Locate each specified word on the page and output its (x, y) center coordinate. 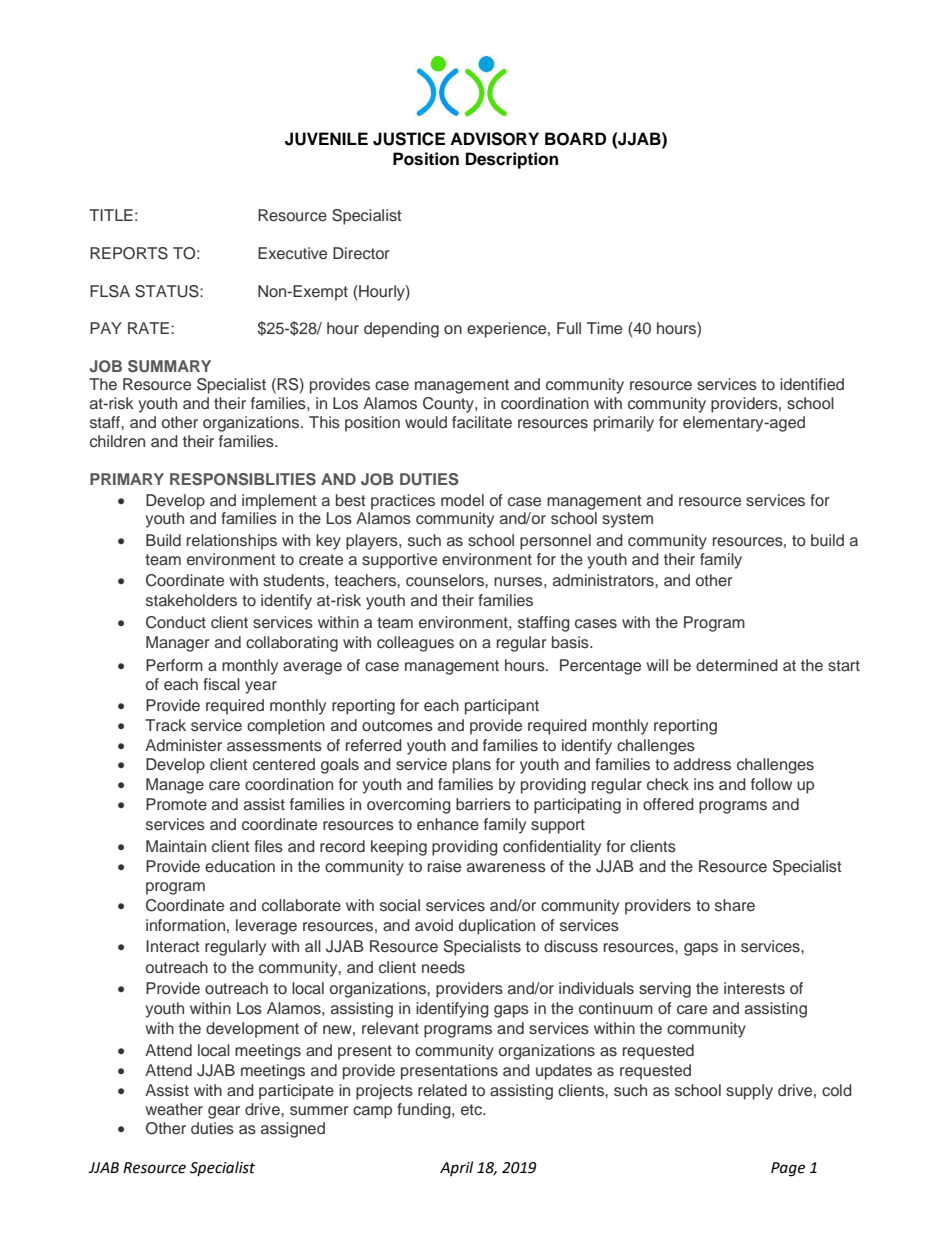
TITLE (111, 215)
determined (737, 665)
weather (174, 1109)
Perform (174, 665)
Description (512, 160)
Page (788, 1169)
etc (473, 1110)
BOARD (575, 139)
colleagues (415, 644)
